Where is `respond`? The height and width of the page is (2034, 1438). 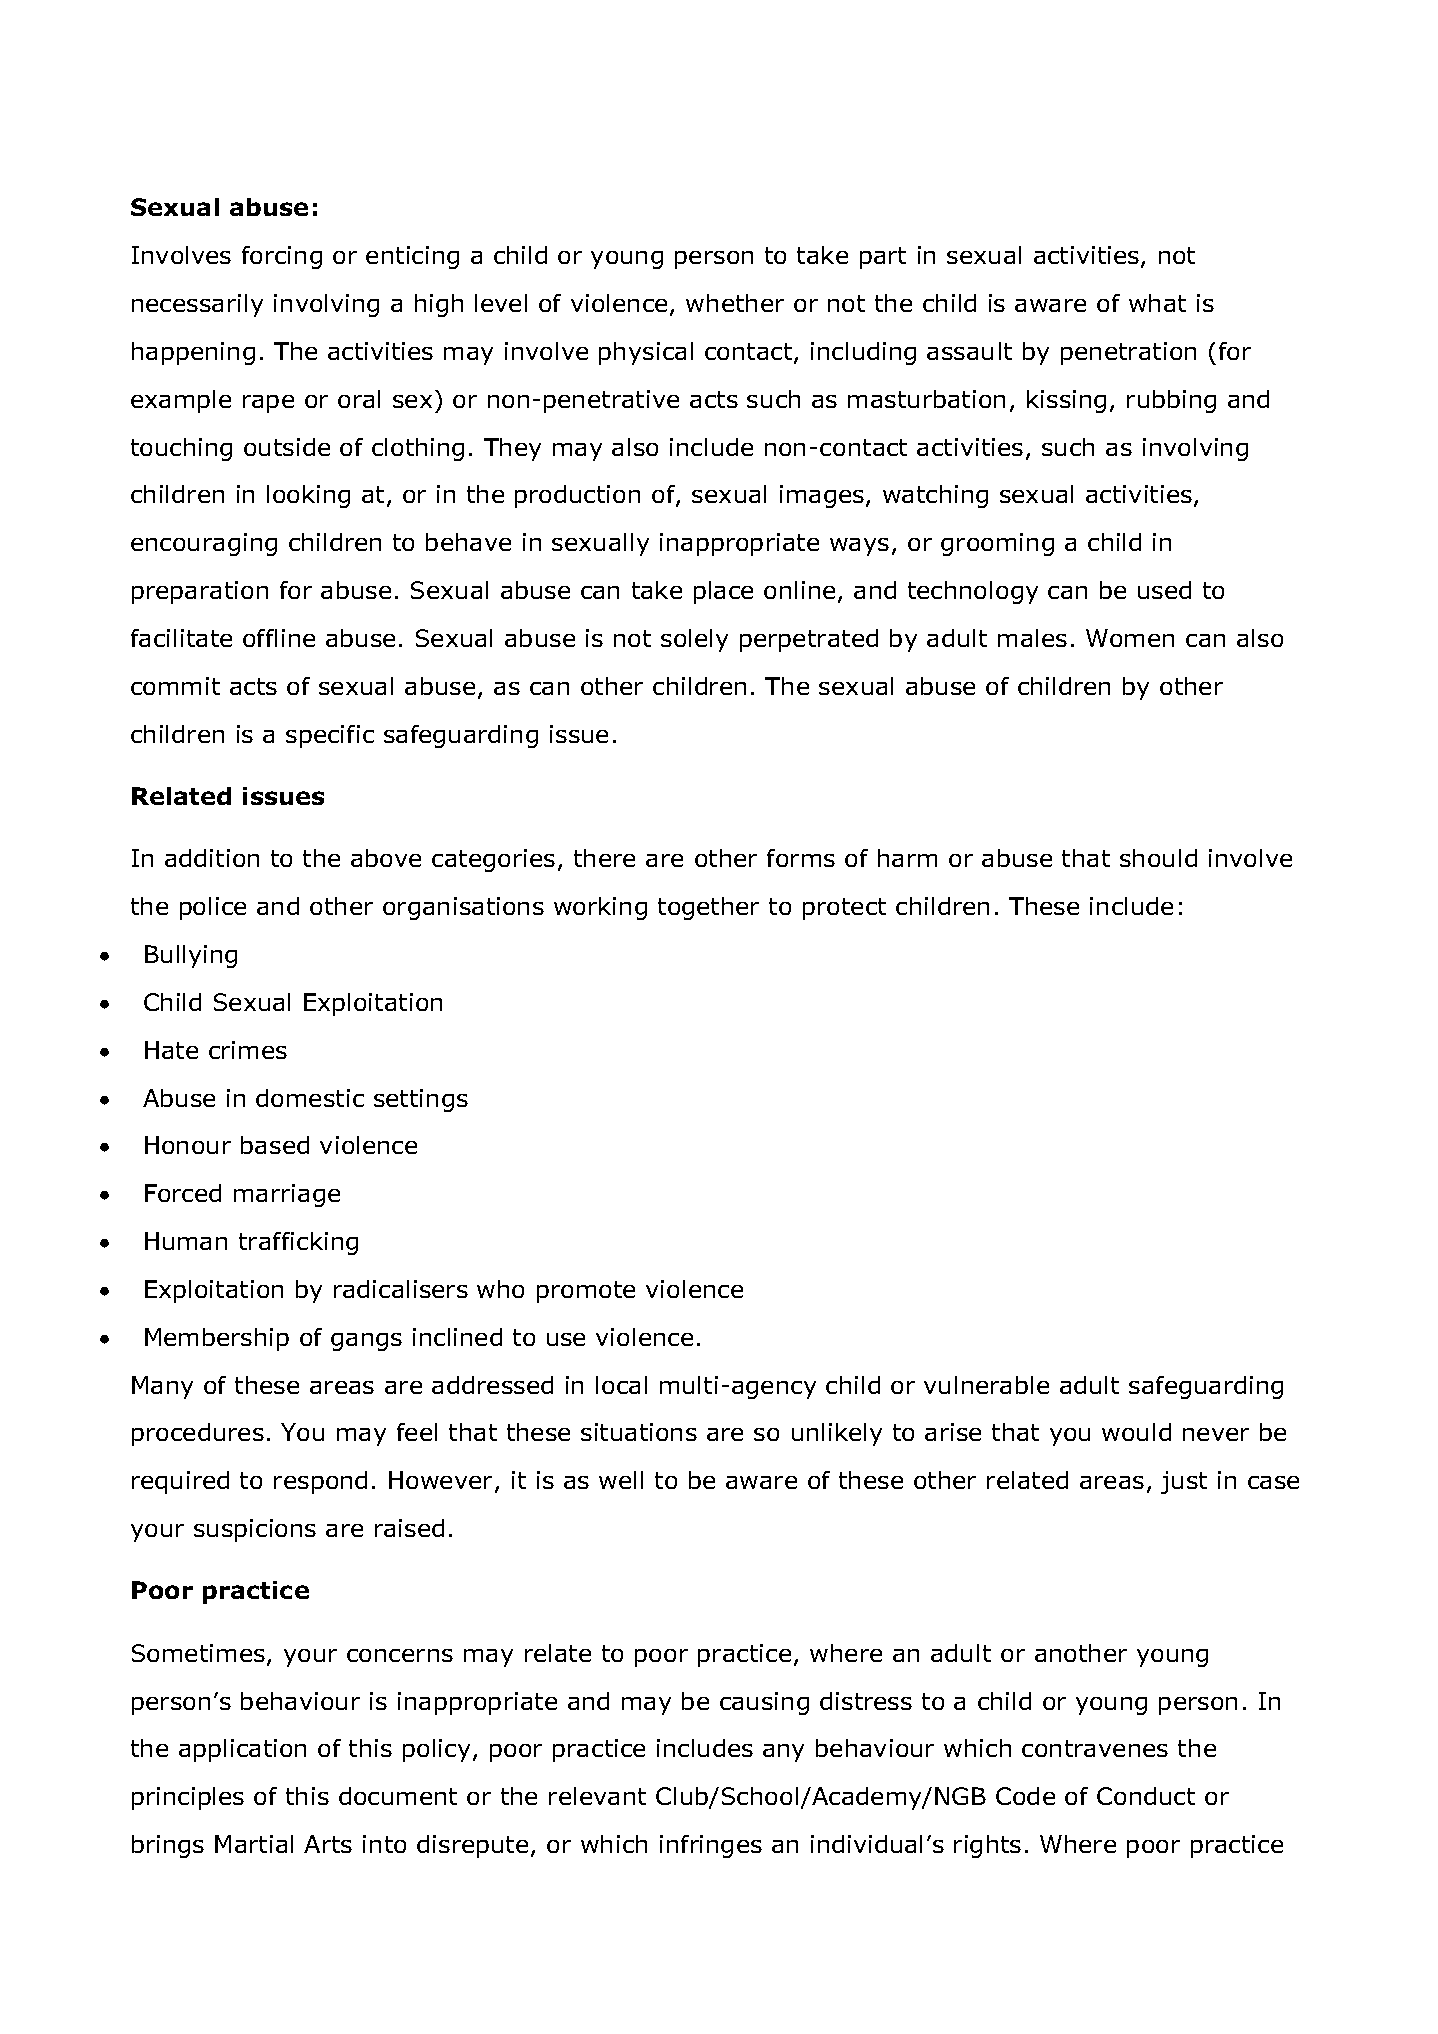 respond is located at coordinates (320, 1482).
